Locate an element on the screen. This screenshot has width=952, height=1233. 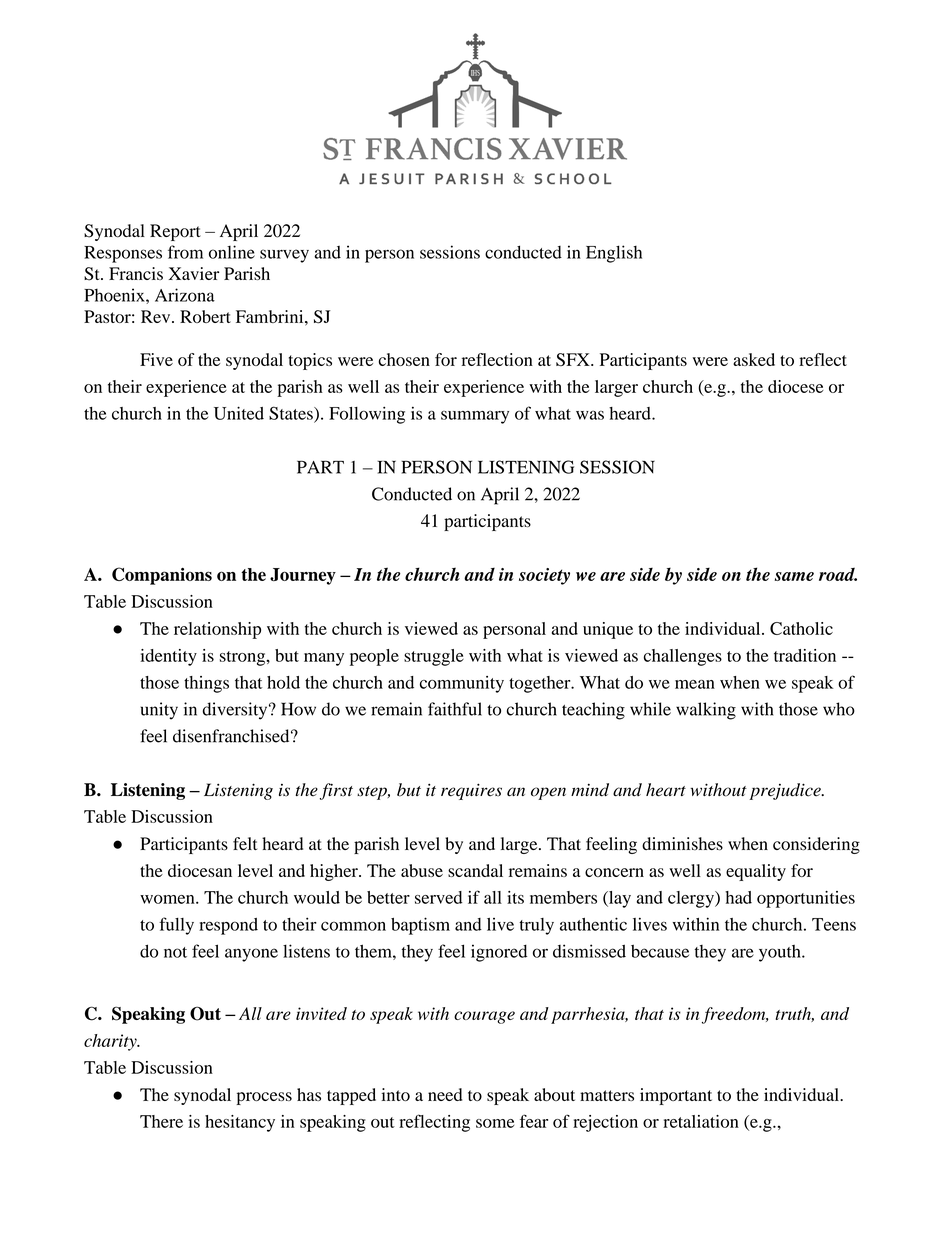
summary is located at coordinates (475, 417).
